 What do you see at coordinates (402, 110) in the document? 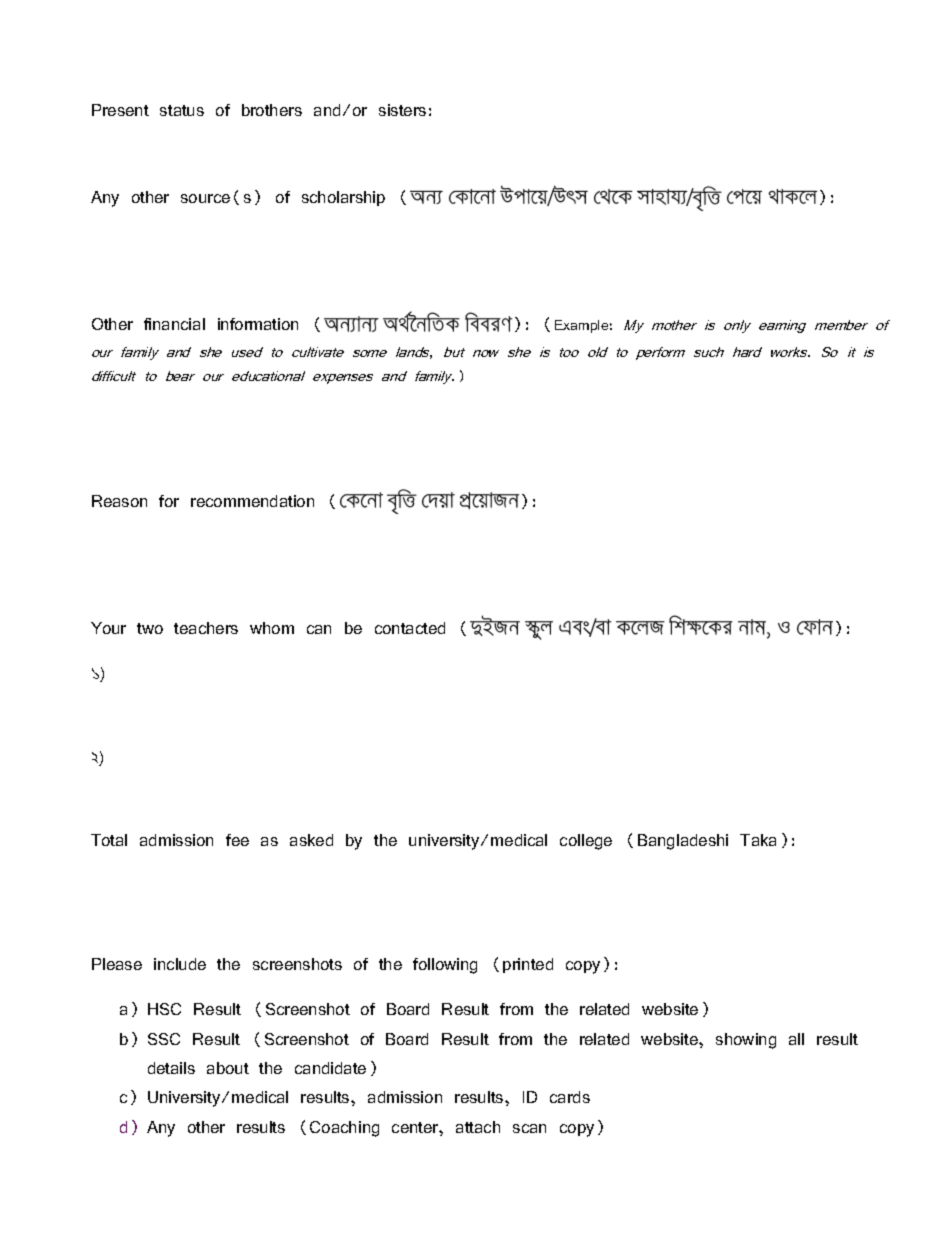
I see `sisters` at bounding box center [402, 110].
